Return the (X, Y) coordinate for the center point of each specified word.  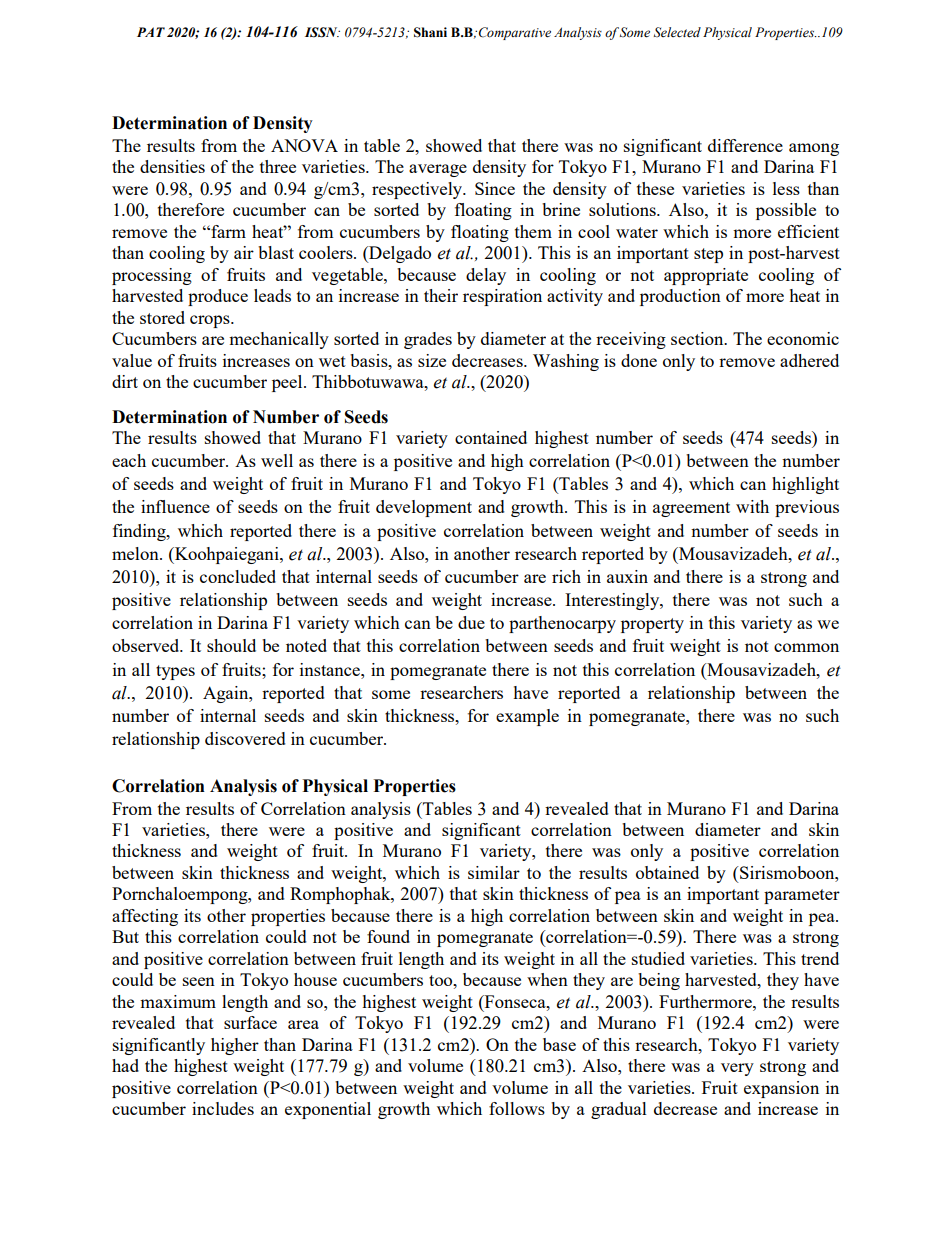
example (527, 717)
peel (288, 383)
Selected (677, 32)
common (806, 647)
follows (517, 1108)
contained (491, 437)
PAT (151, 32)
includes (223, 1108)
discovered (245, 738)
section (698, 338)
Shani (430, 32)
